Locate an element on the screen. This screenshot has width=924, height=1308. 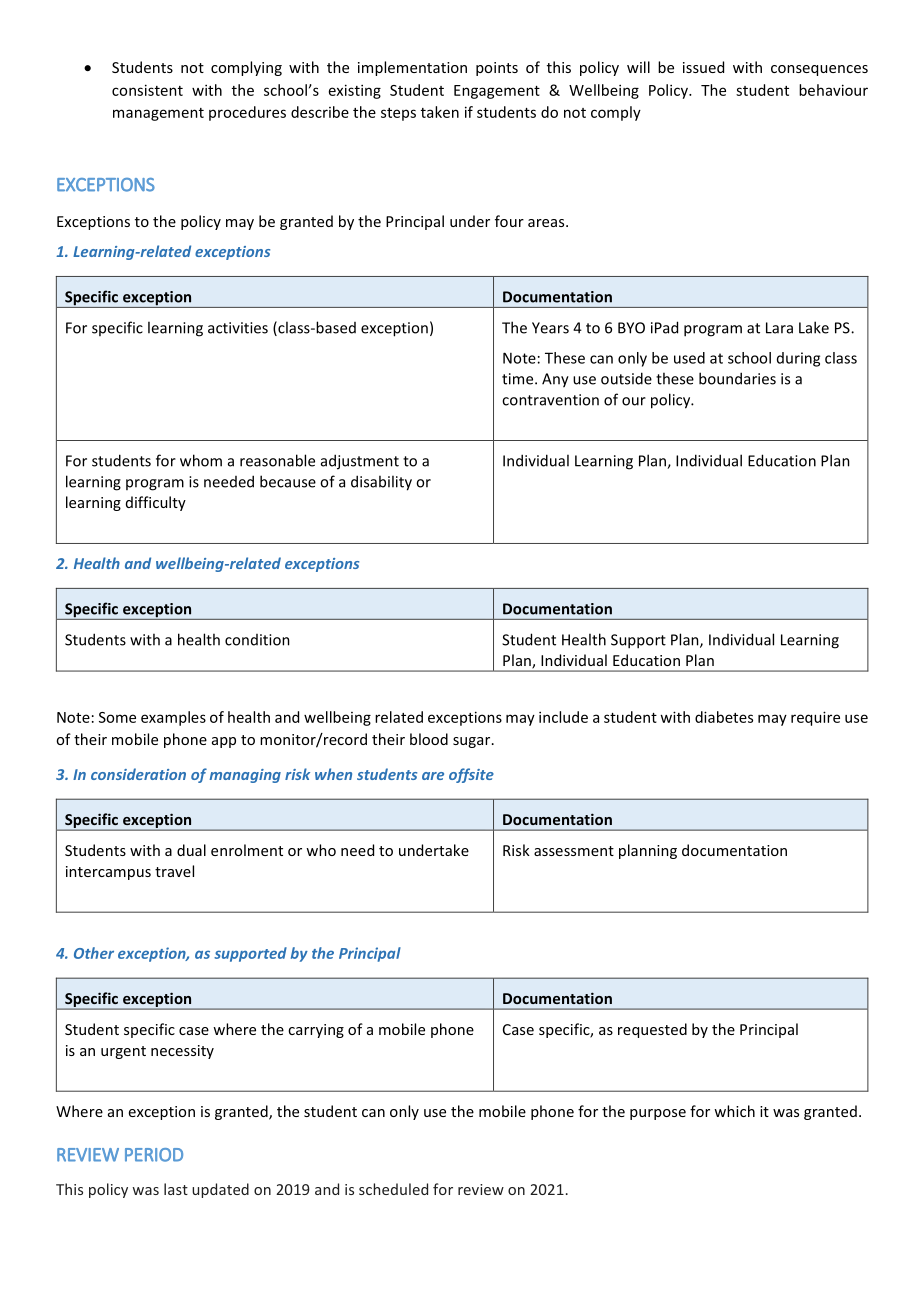
management is located at coordinates (158, 114).
